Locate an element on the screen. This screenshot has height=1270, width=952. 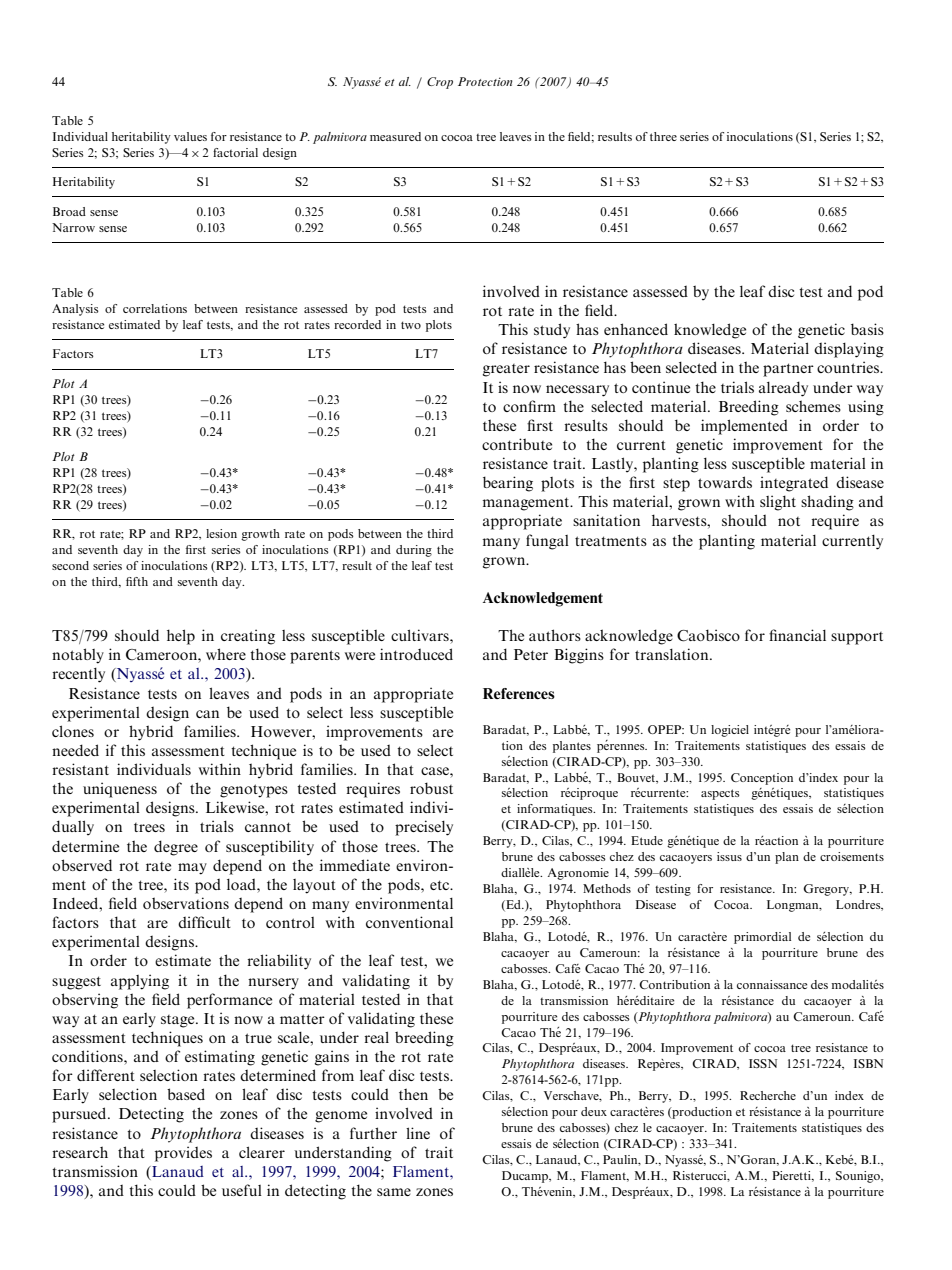
Crop is located at coordinates (440, 83).
